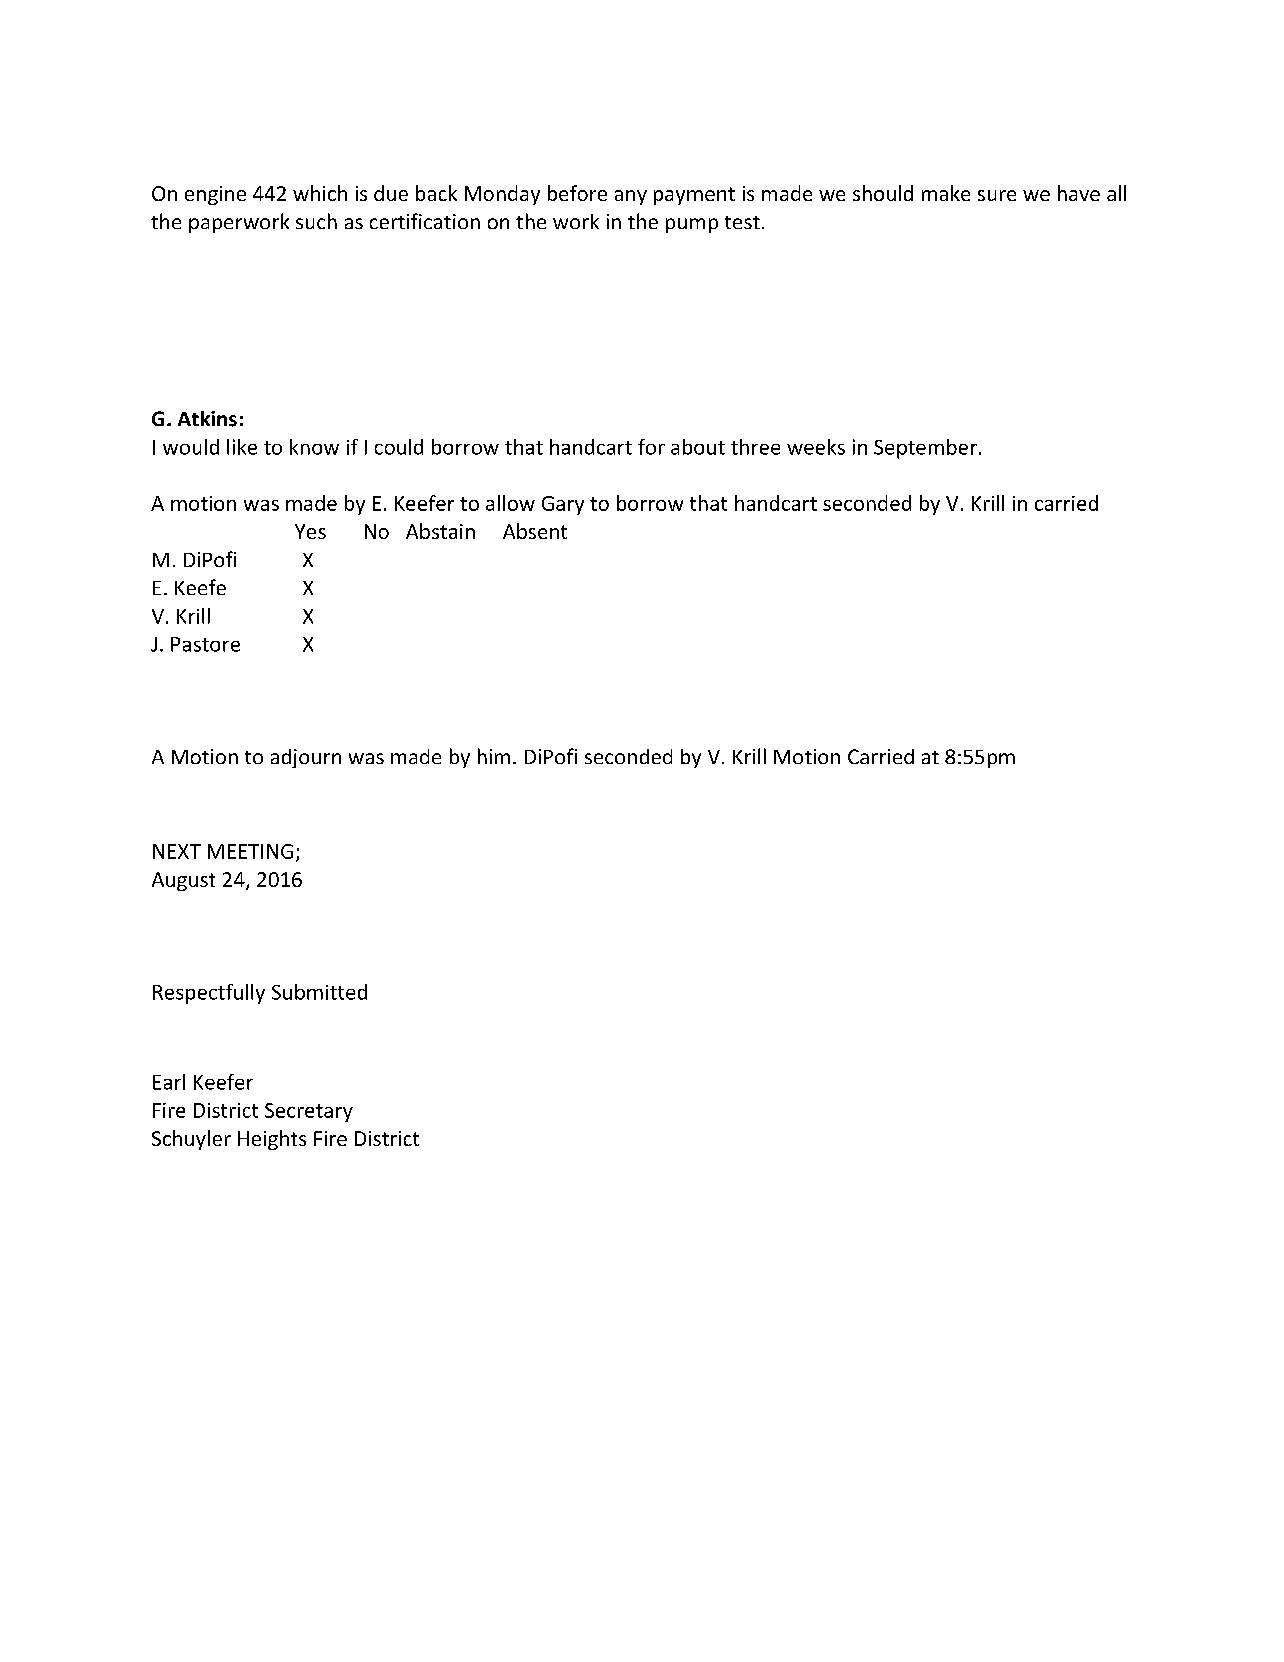 Image resolution: width=1284 pixels, height=1662 pixels. What do you see at coordinates (316, 221) in the screenshot?
I see `such` at bounding box center [316, 221].
